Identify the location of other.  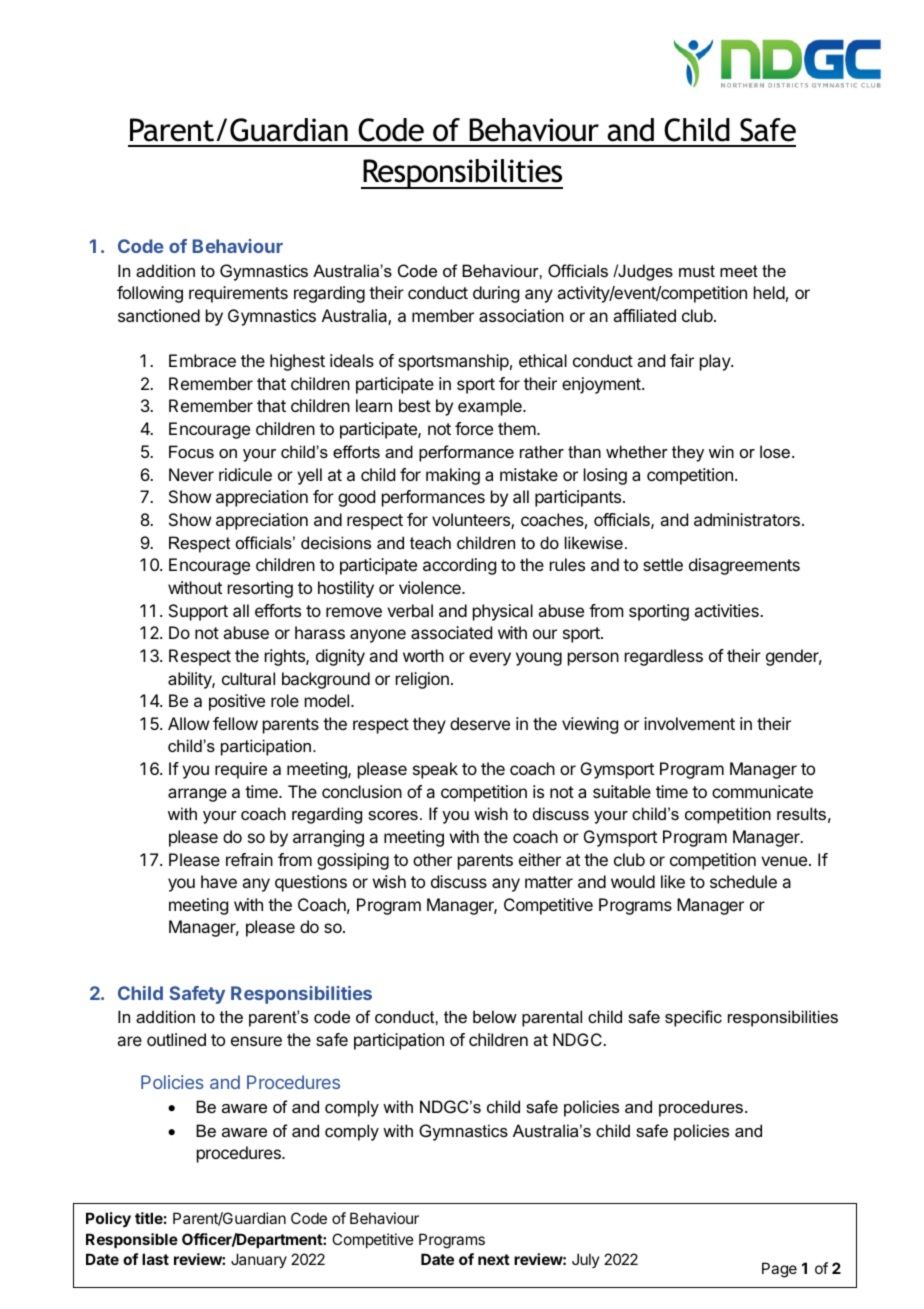
(432, 859).
